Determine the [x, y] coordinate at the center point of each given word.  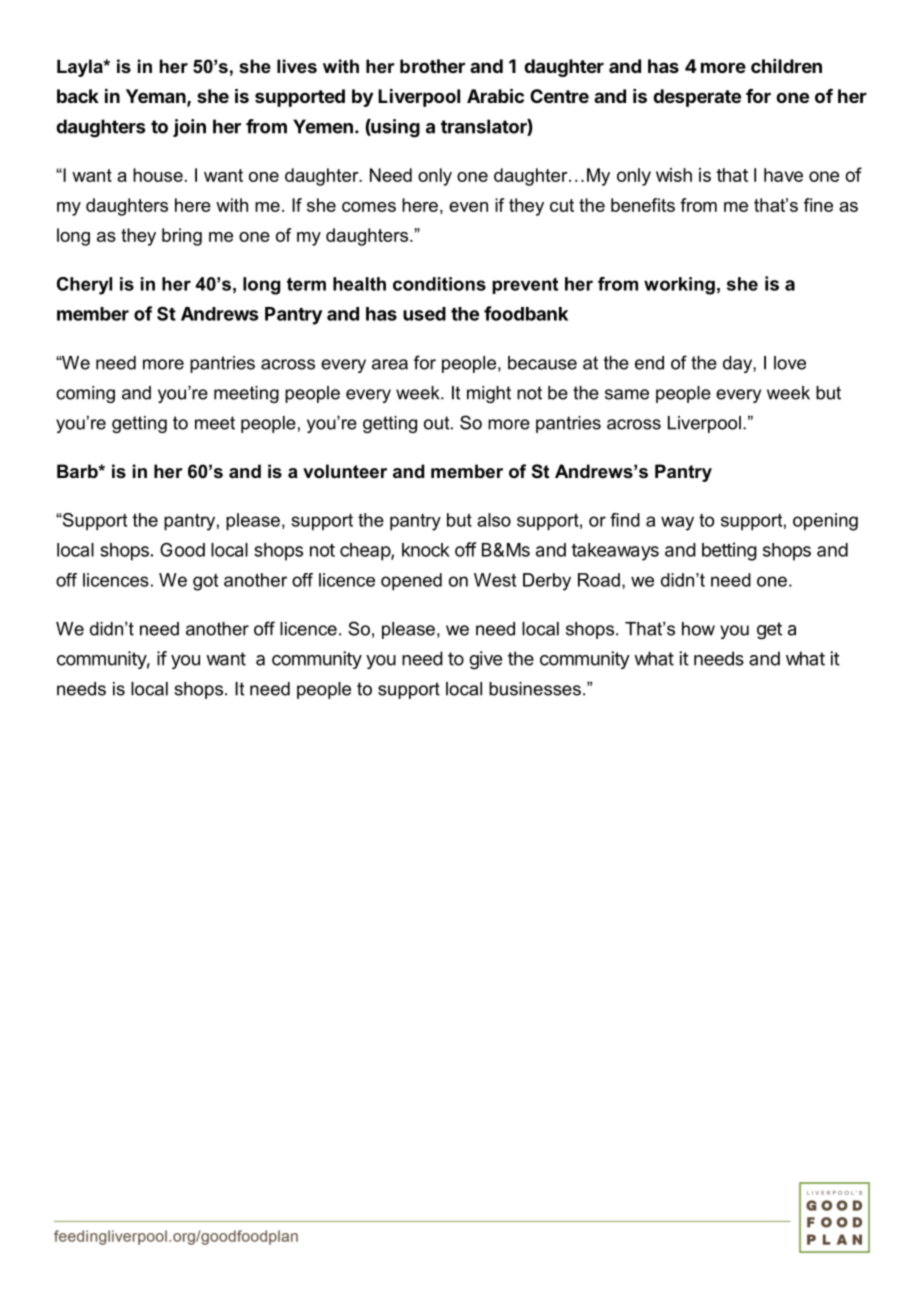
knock [426, 550]
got [205, 582]
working [679, 286]
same [627, 394]
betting [729, 551]
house [158, 175]
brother [432, 66]
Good [182, 549]
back [78, 96]
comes [369, 207]
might [489, 394]
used [424, 314]
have [783, 175]
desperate [697, 98]
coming [85, 394]
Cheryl [84, 286]
